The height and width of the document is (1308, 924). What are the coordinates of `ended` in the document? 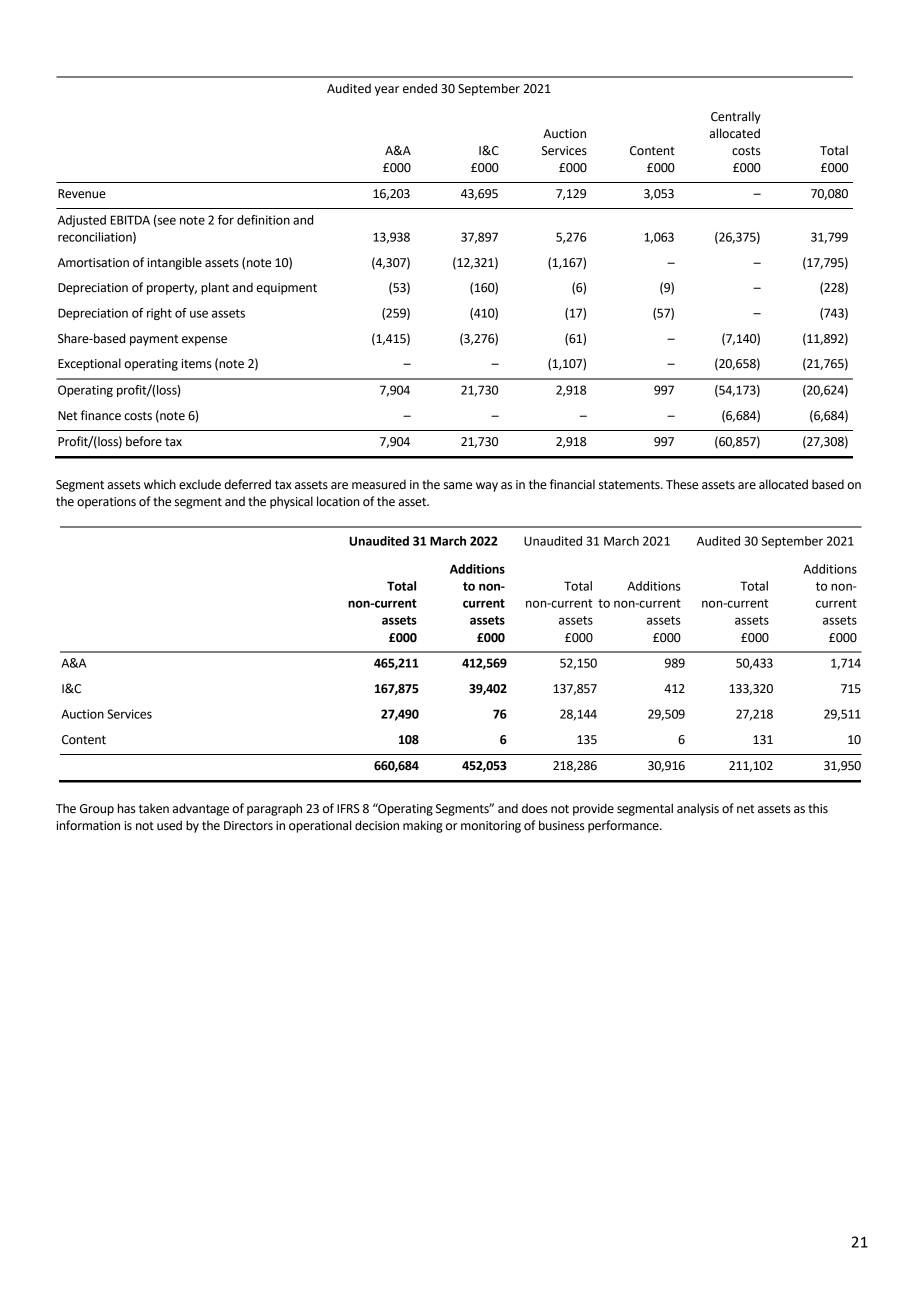 It's located at (420, 88).
